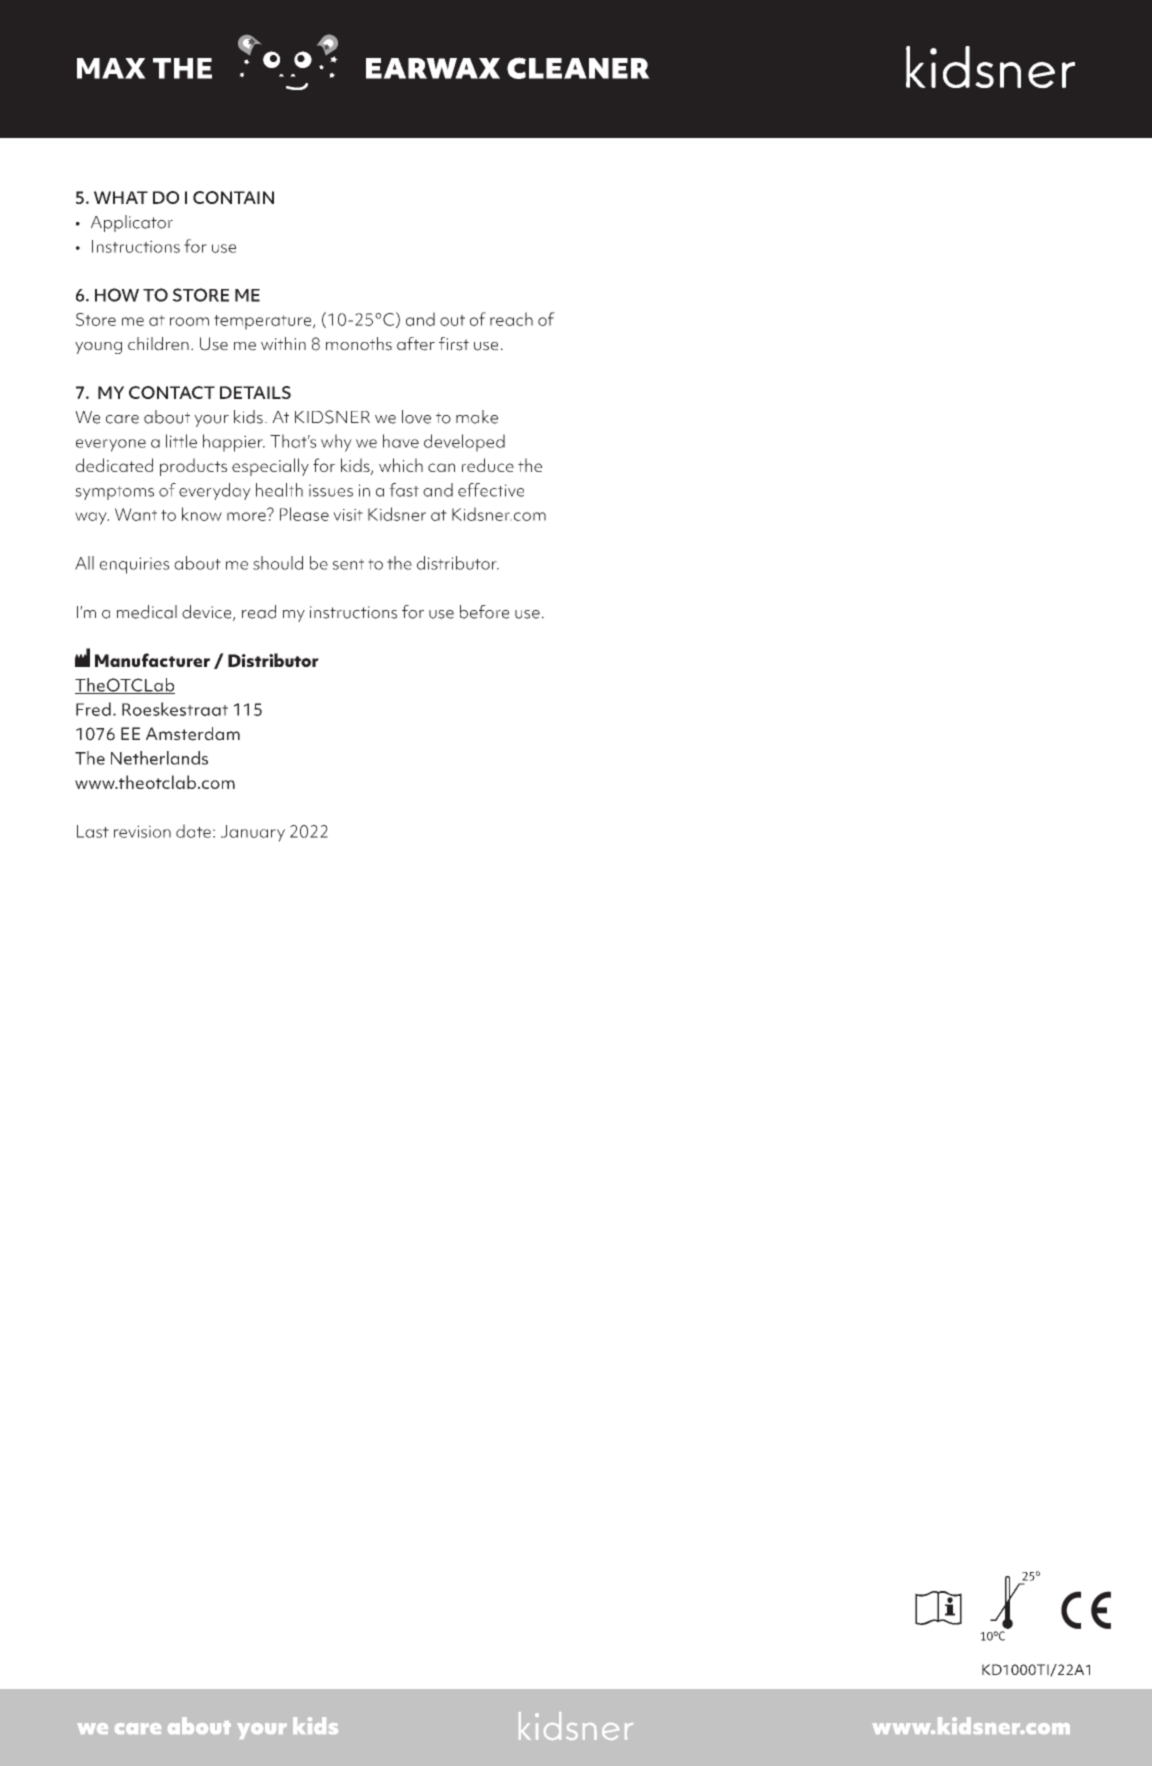  What do you see at coordinates (348, 515) in the image?
I see `visit` at bounding box center [348, 515].
